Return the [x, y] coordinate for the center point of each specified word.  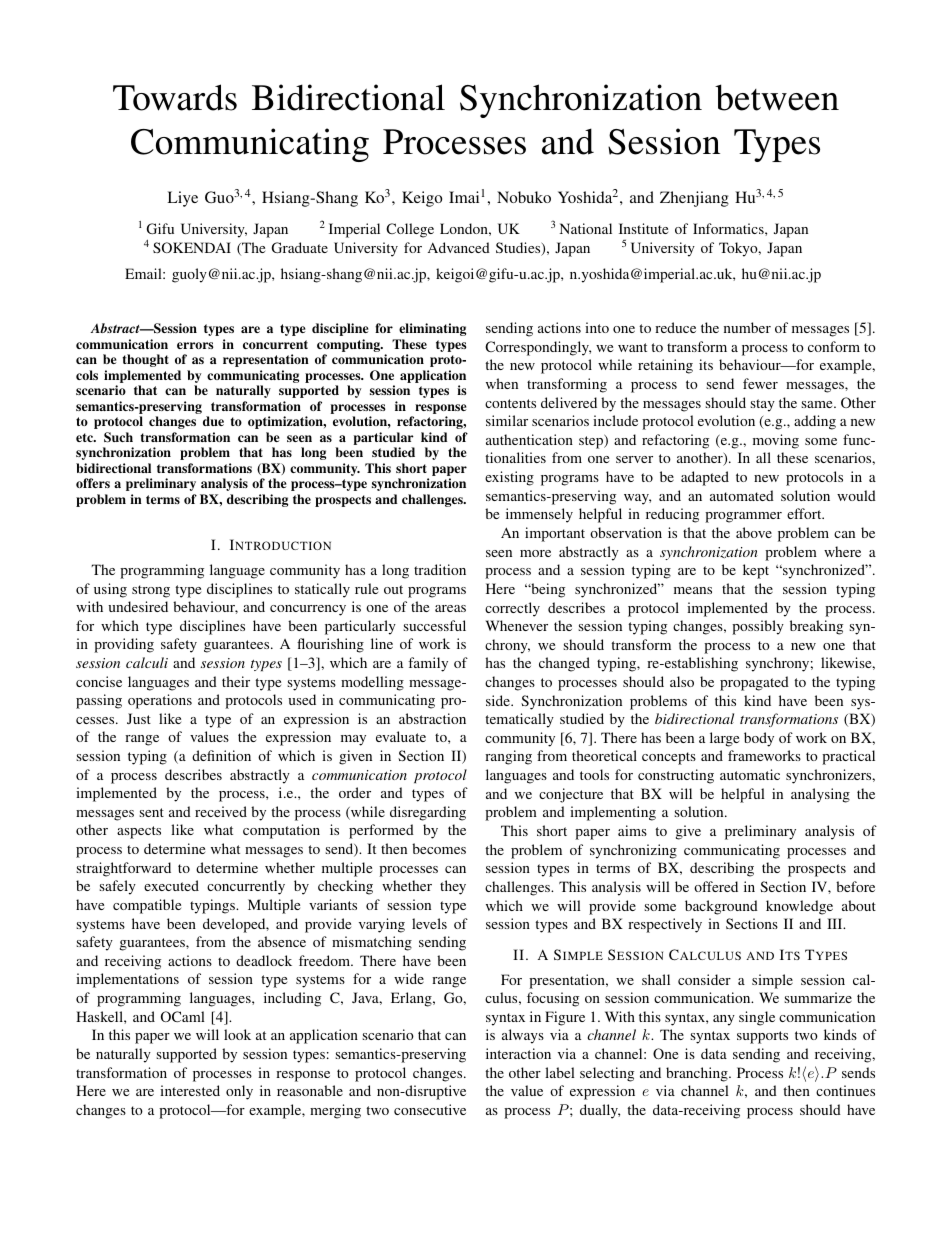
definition [221, 755]
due [213, 421]
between [777, 97]
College [410, 230]
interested [190, 1090]
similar [507, 420]
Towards [175, 97]
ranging [508, 757]
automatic [750, 774]
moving [776, 441]
